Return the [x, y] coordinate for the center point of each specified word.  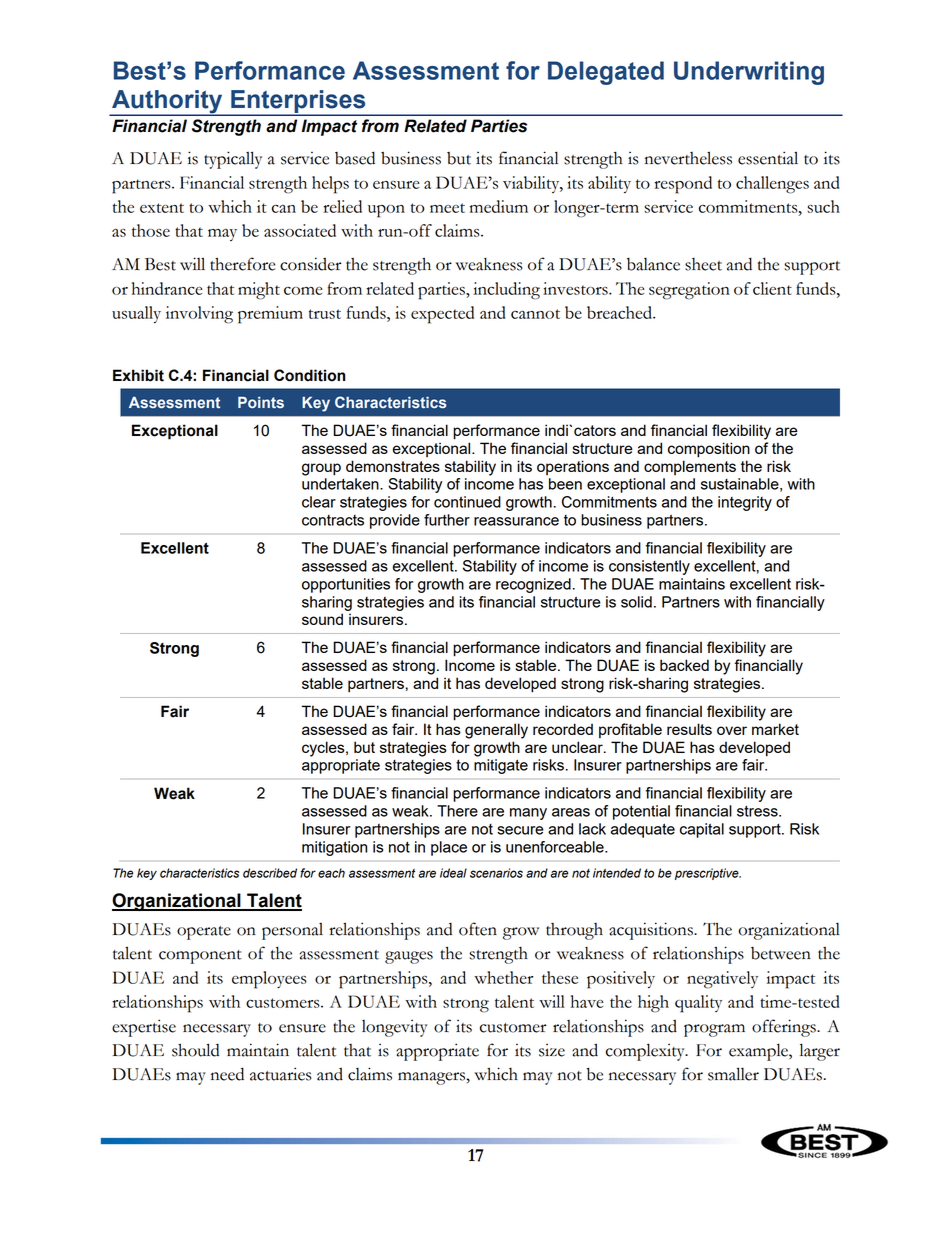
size [552, 1050]
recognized [533, 585]
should [195, 1050]
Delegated [606, 73]
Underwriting [749, 73]
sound [322, 619]
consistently [649, 567]
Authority [167, 103]
